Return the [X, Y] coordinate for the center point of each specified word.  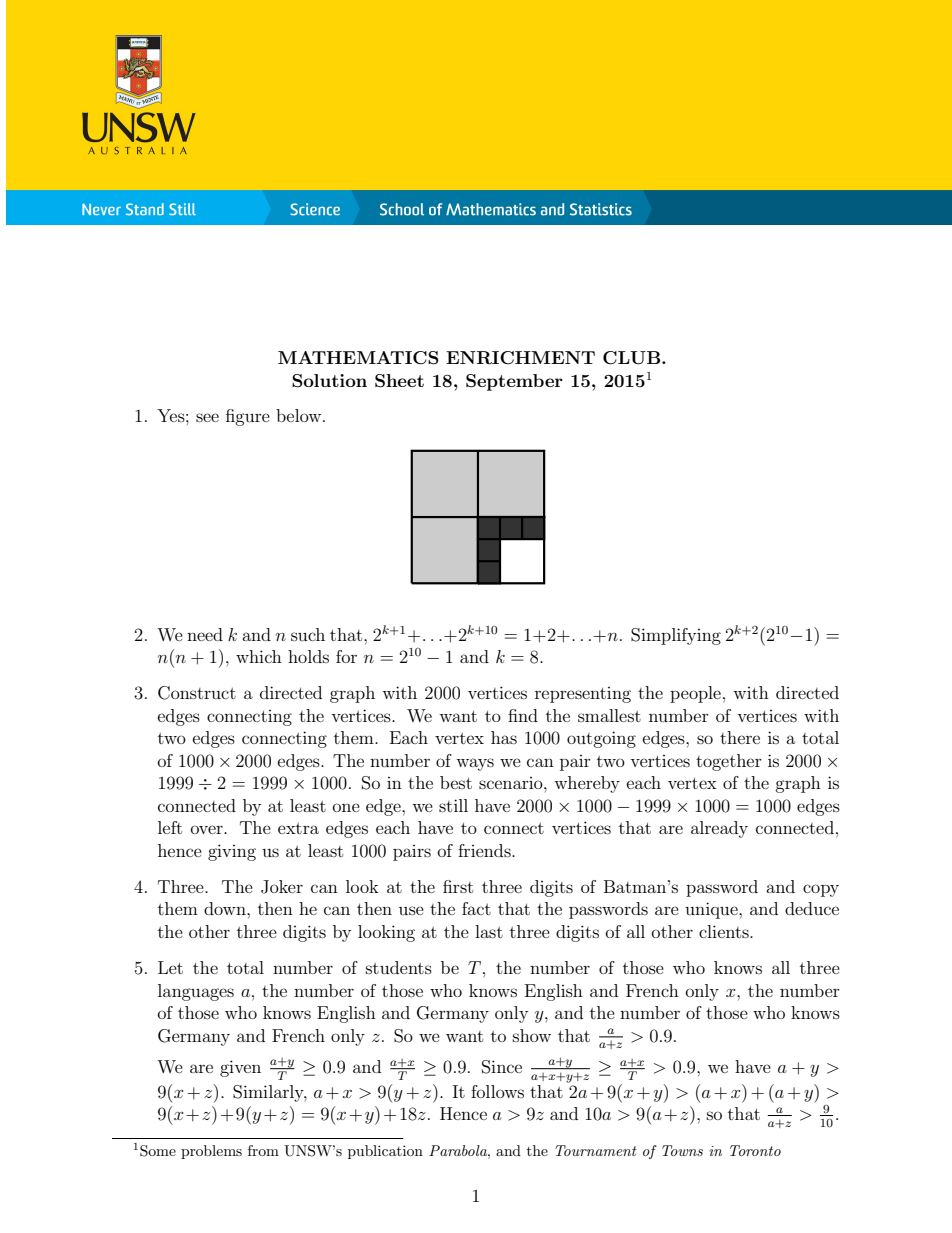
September [514, 382]
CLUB [633, 358]
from [263, 1150]
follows [497, 1091]
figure [248, 417]
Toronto [755, 1150]
